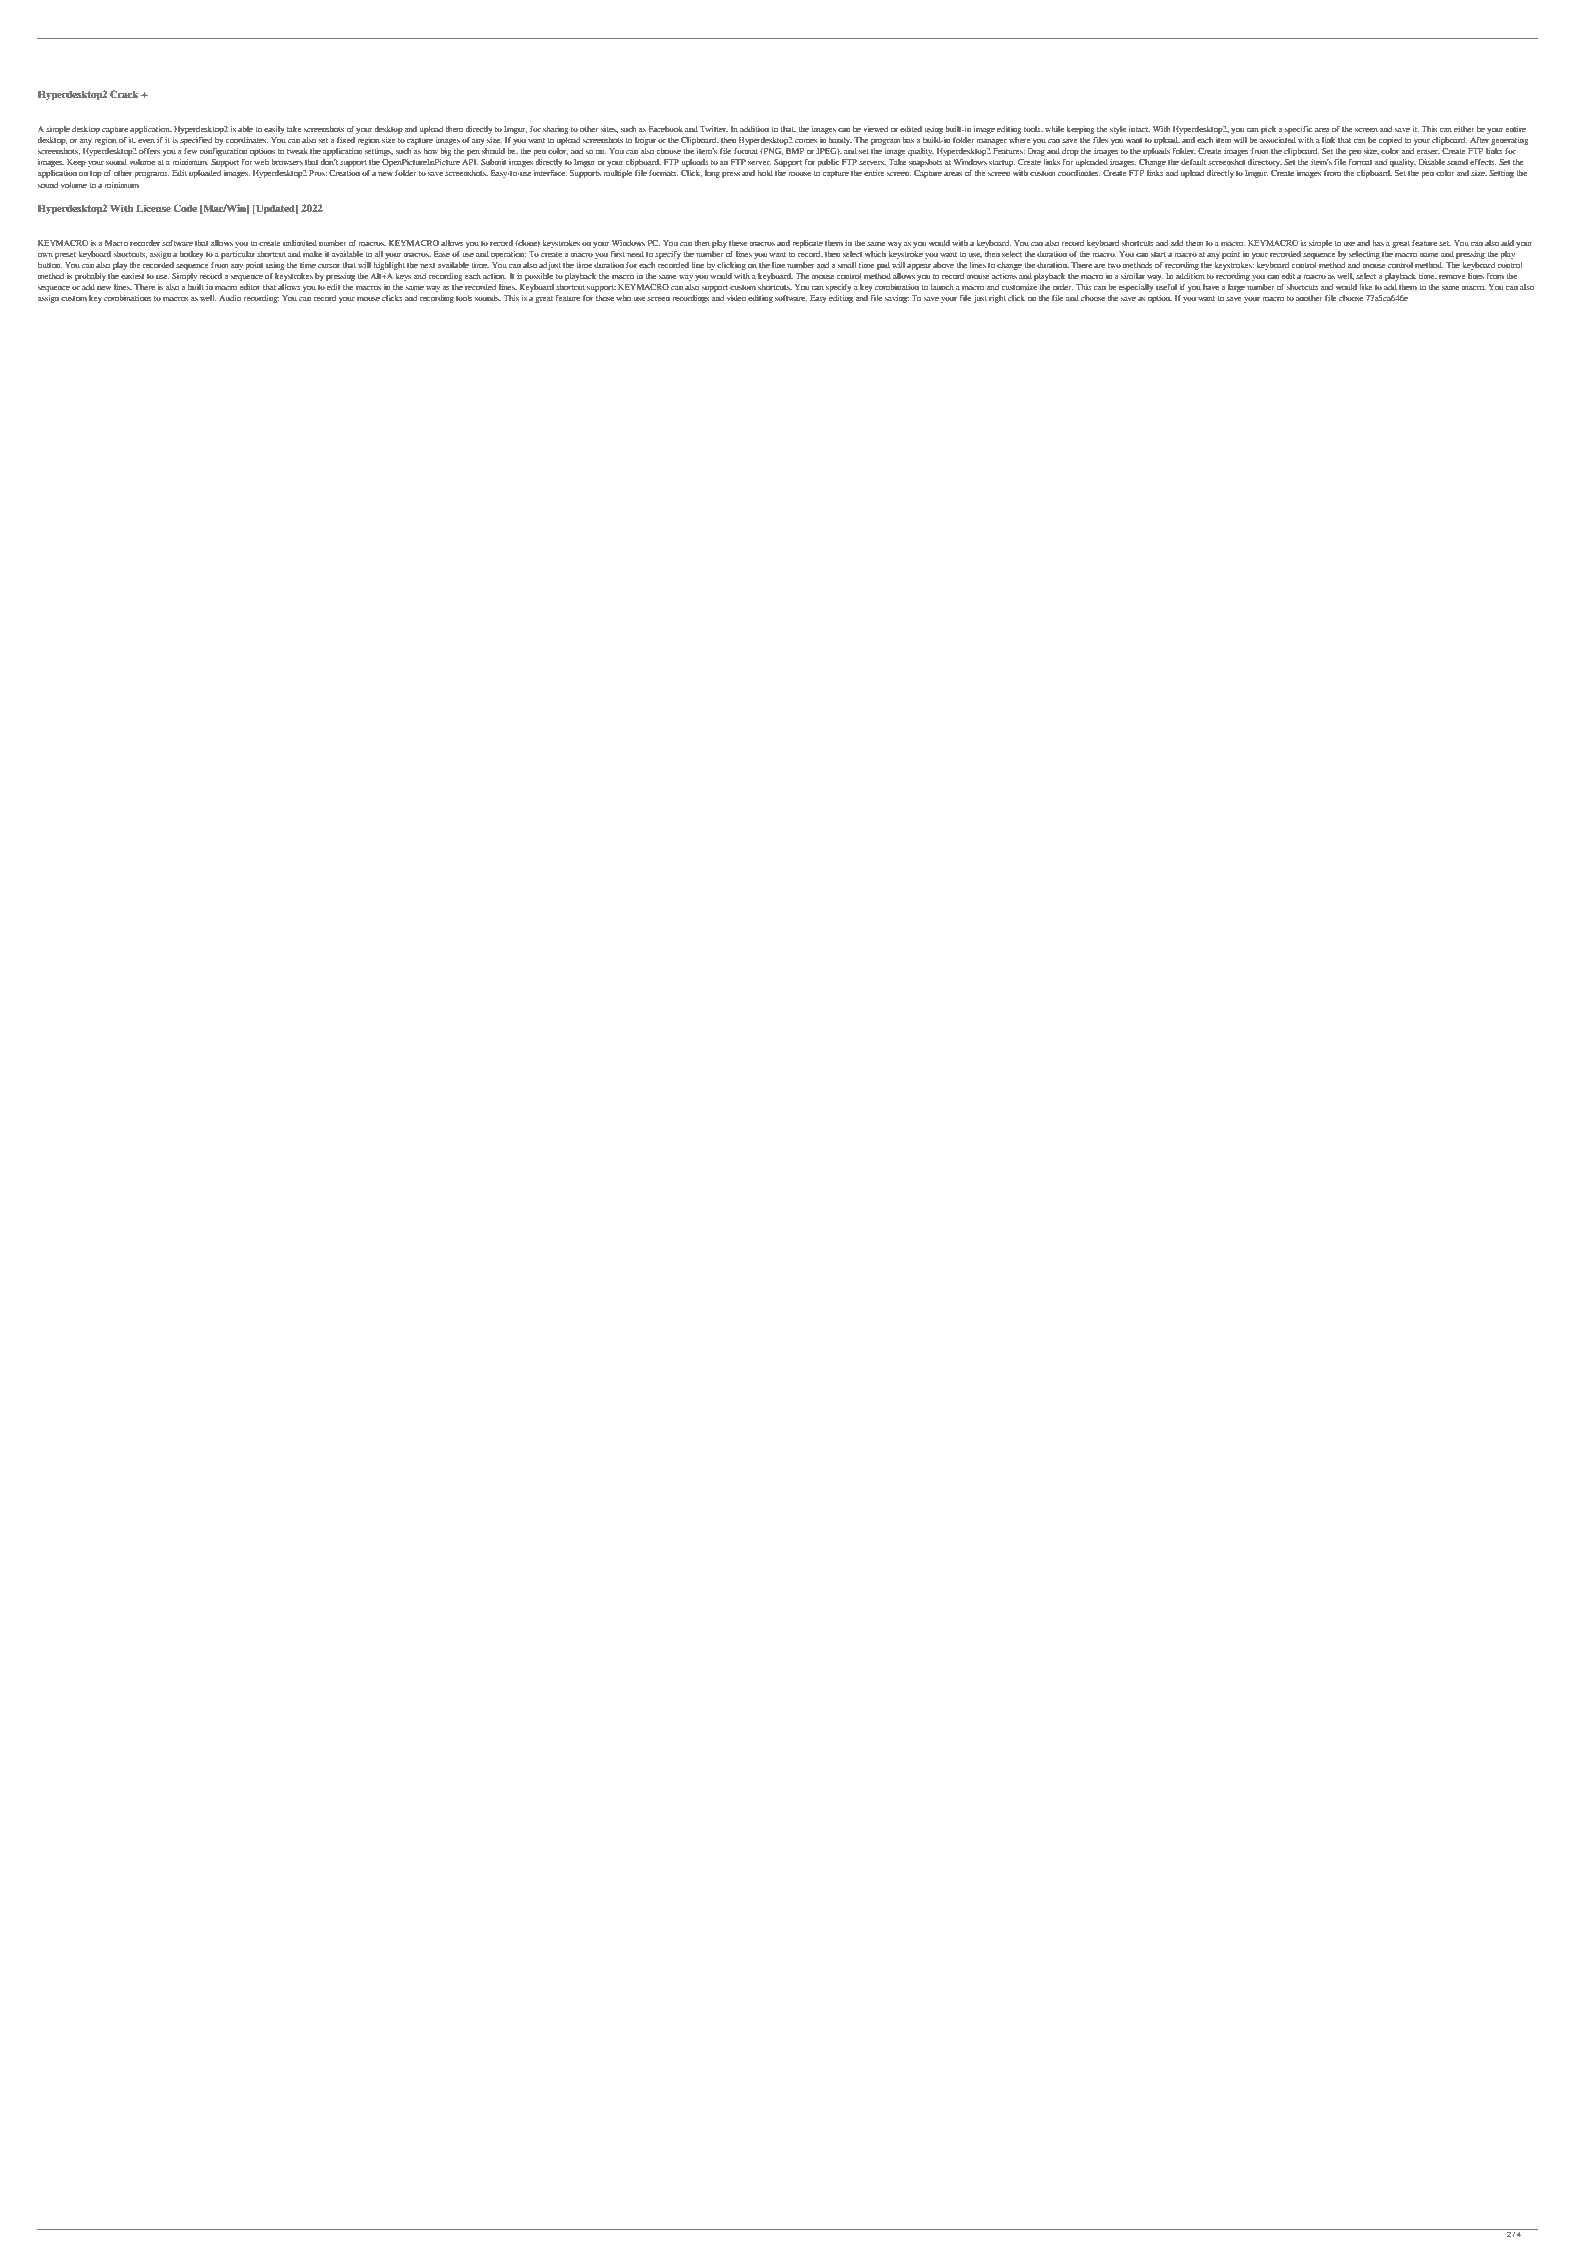  I want to click on these, so click(738, 243).
